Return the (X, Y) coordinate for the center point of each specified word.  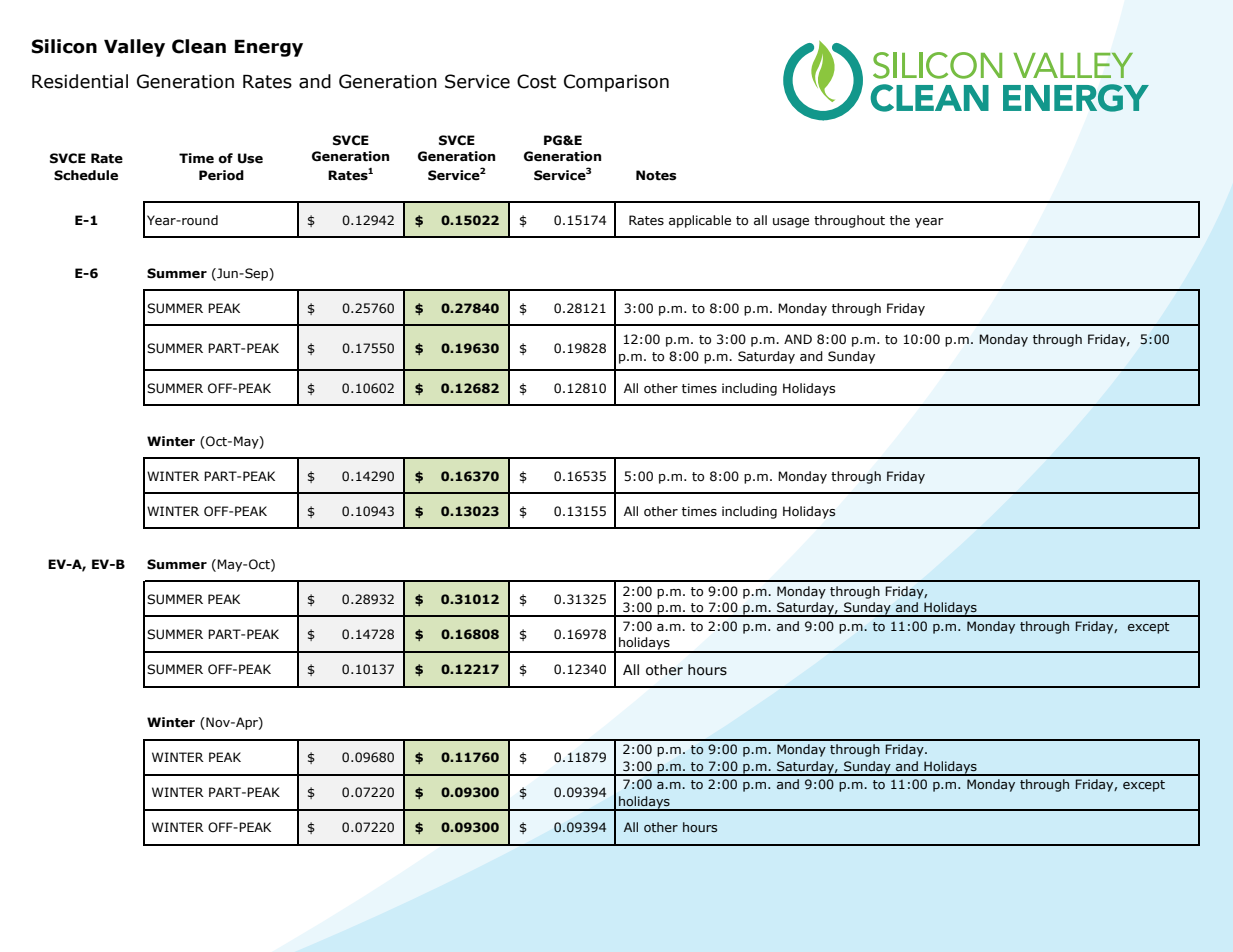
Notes (656, 175)
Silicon (64, 46)
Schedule (86, 175)
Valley (134, 48)
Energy (269, 48)
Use (250, 158)
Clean (199, 46)
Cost (536, 81)
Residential (80, 81)
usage (791, 223)
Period (221, 175)
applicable (700, 221)
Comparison (616, 83)
